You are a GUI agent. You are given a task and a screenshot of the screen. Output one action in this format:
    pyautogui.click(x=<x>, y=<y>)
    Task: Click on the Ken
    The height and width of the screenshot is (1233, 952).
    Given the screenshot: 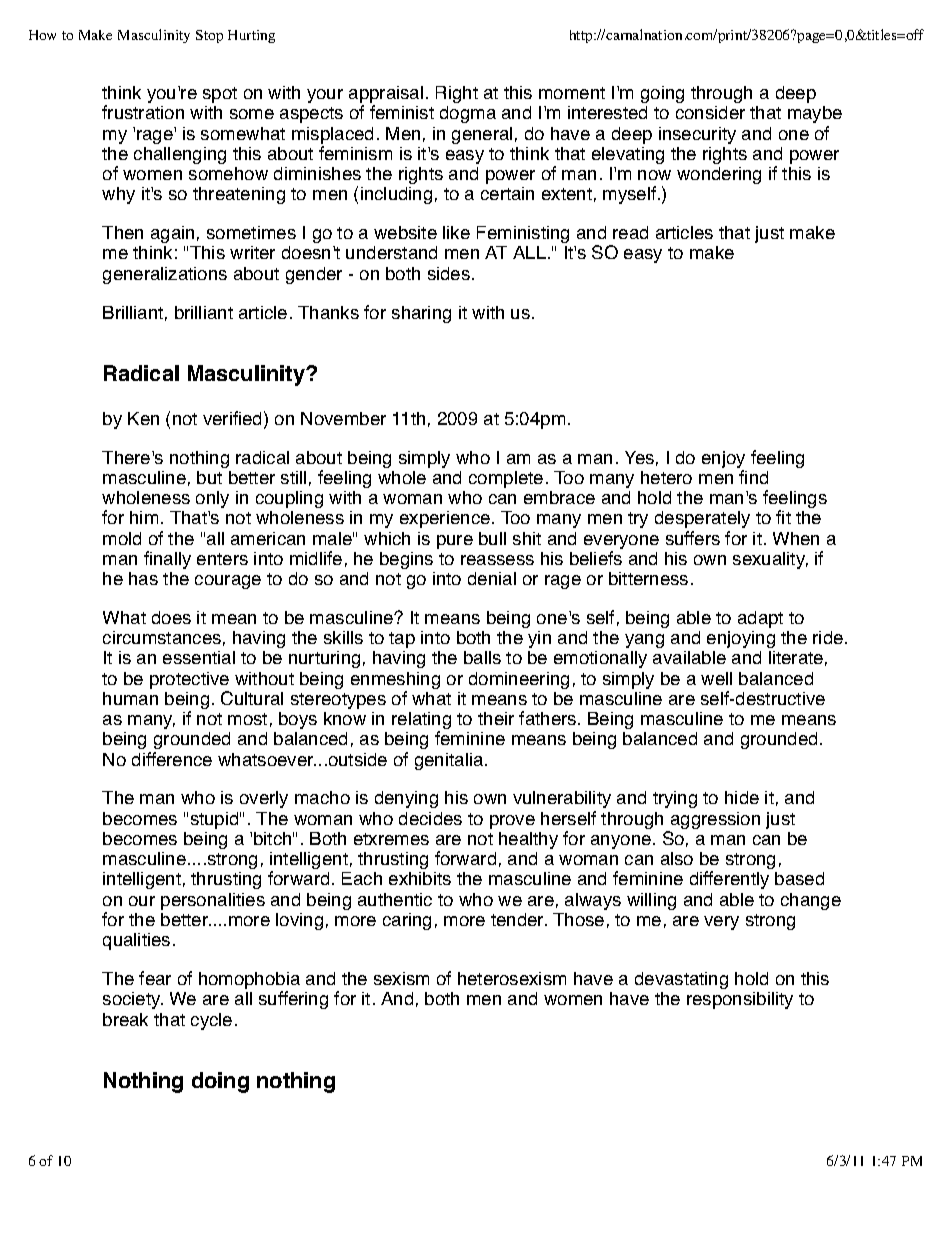 What is the action you would take?
    pyautogui.click(x=143, y=418)
